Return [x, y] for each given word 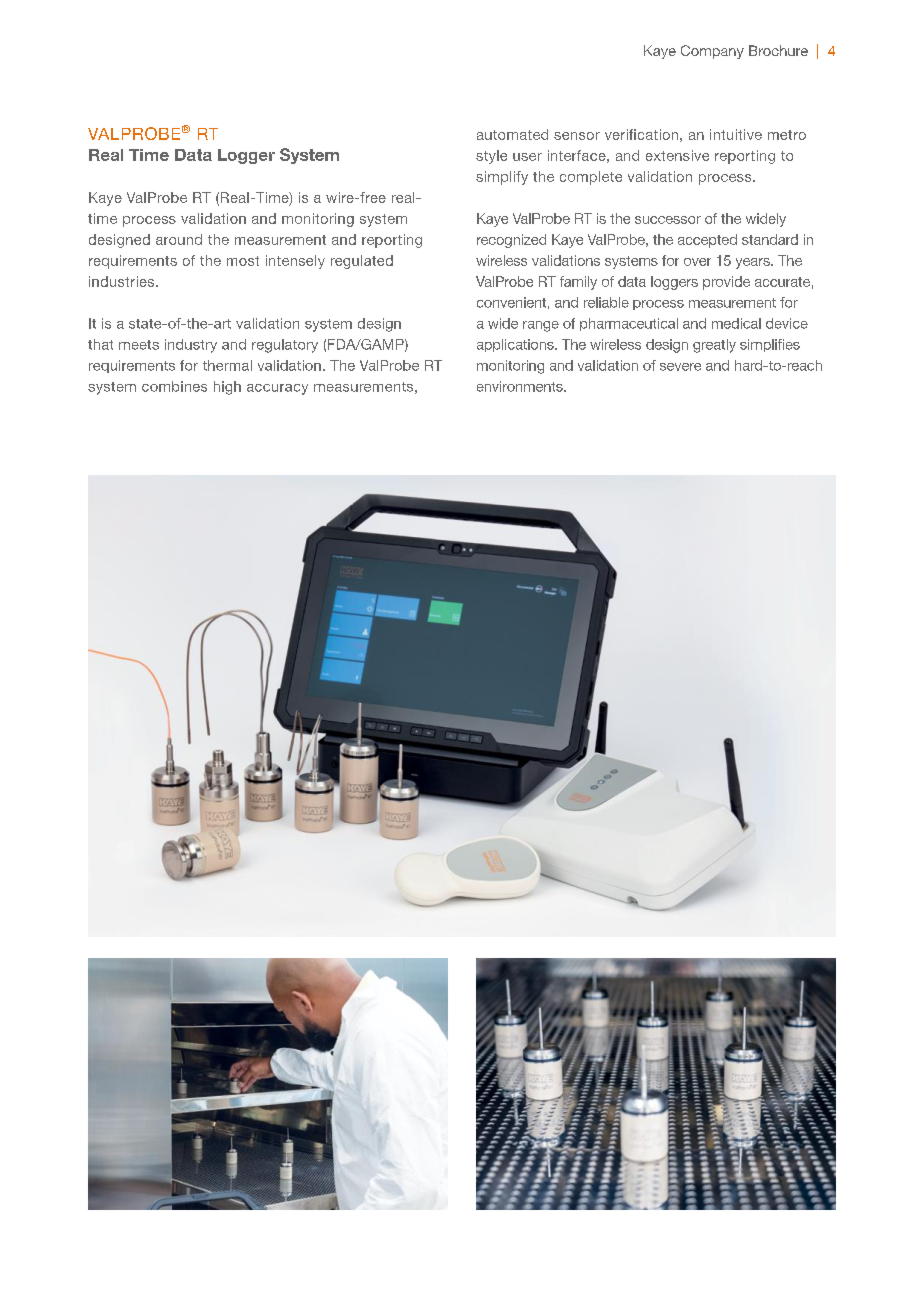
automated [512, 134]
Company [712, 52]
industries [123, 281]
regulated [362, 262]
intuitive [736, 134]
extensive [677, 155]
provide [726, 283]
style [491, 157]
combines [174, 386]
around [179, 239]
